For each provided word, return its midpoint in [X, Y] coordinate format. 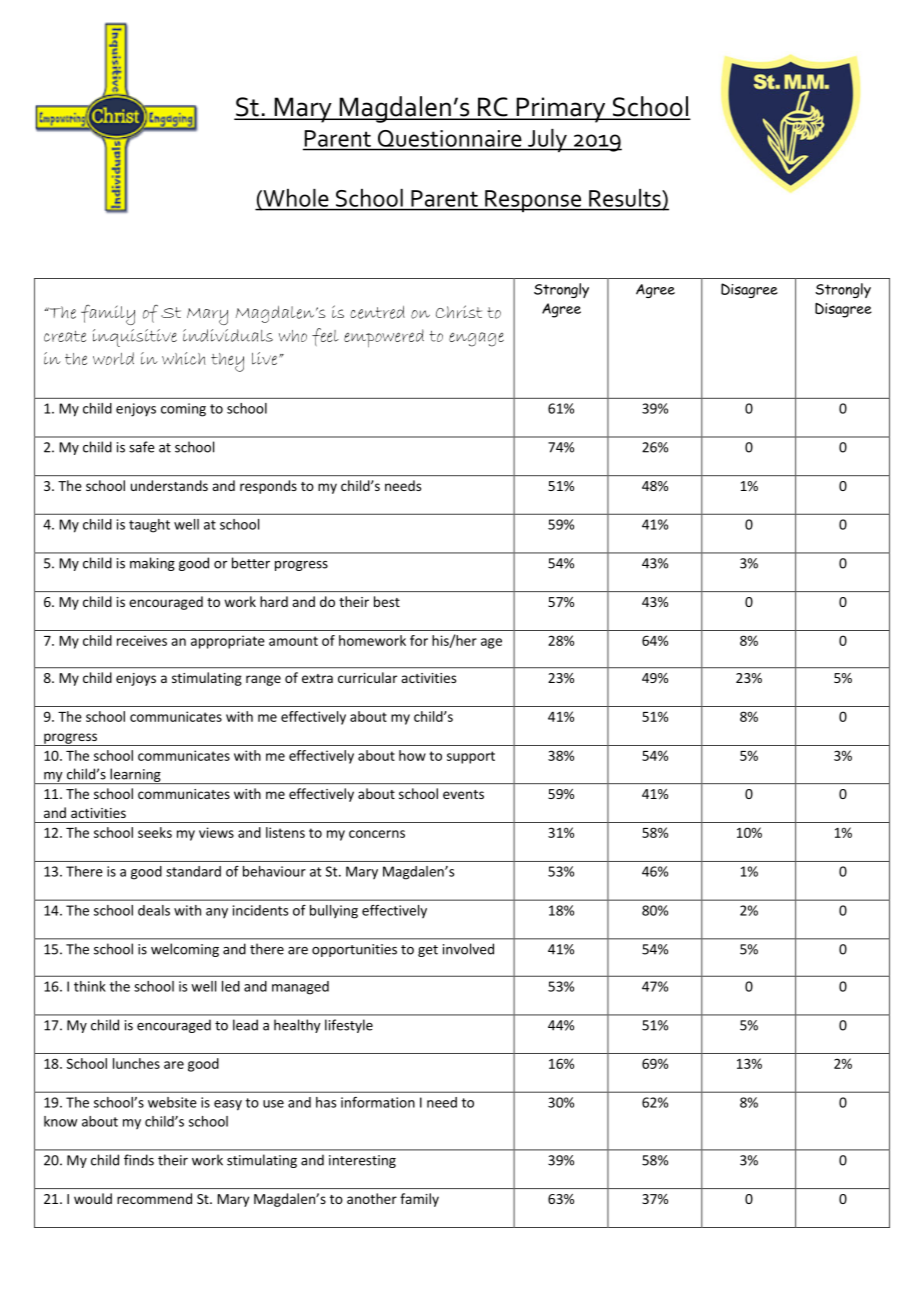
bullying [334, 912]
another [372, 1198]
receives [142, 640]
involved [468, 949]
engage [476, 339]
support [471, 757]
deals [154, 910]
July [547, 140]
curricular [367, 677]
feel [325, 337]
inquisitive [135, 338]
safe [142, 447]
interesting [362, 1161]
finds [139, 1160]
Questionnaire [449, 138]
